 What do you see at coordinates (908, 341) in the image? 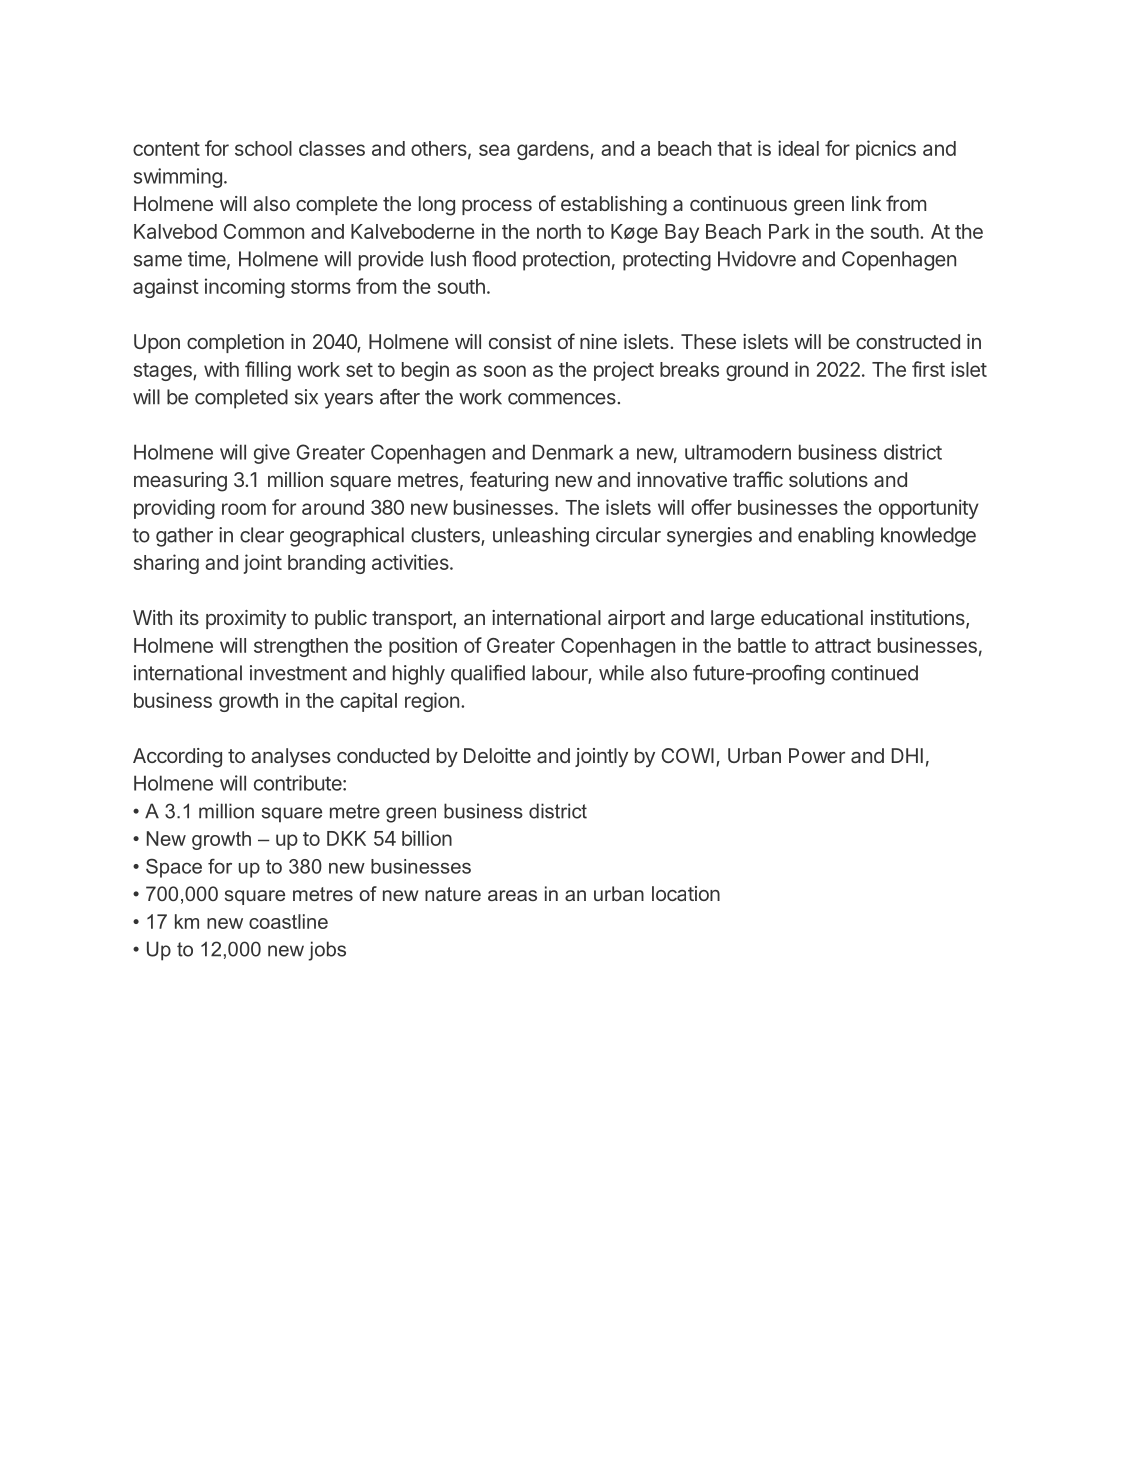
I see `constructed` at bounding box center [908, 341].
